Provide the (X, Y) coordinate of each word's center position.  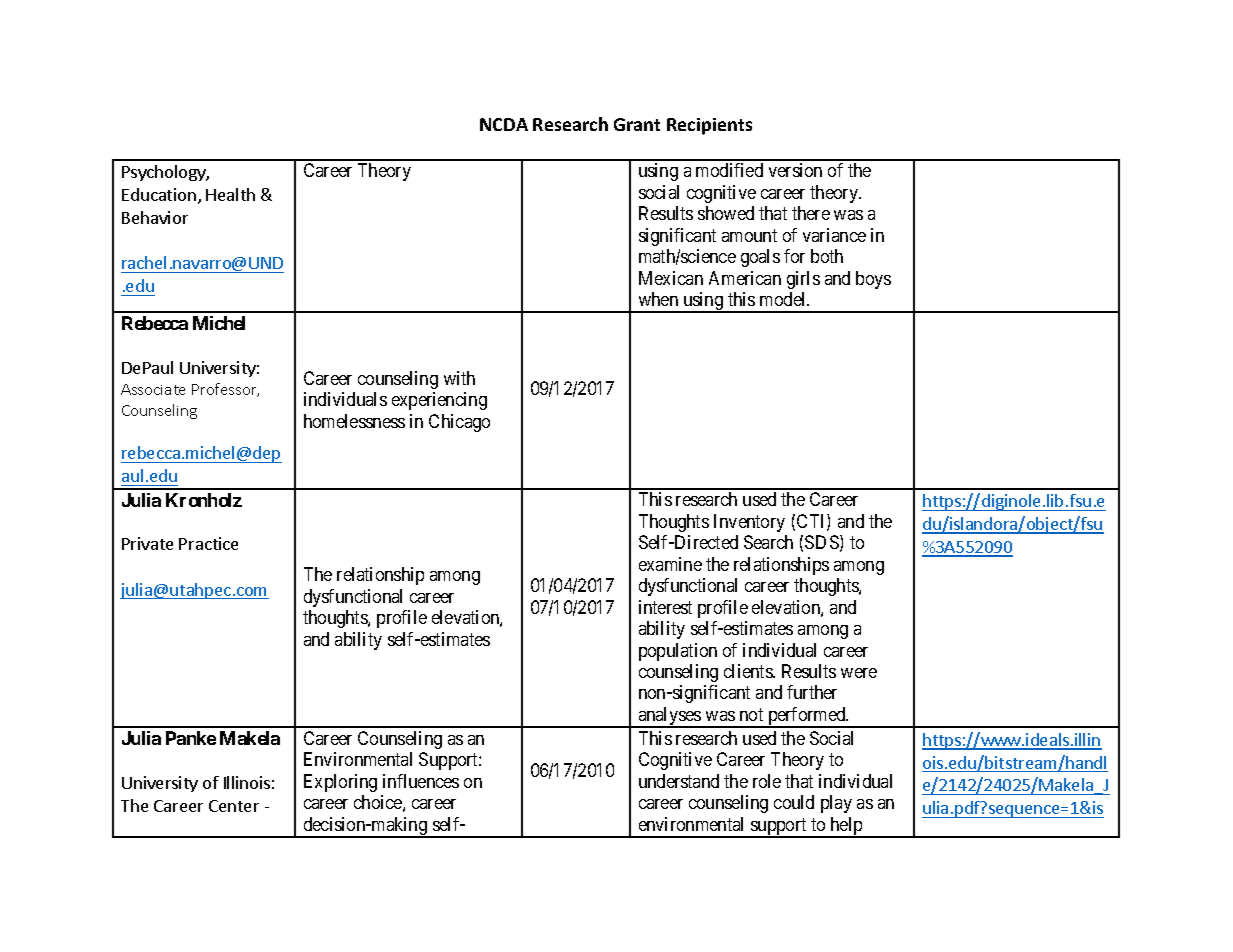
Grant (637, 124)
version (795, 170)
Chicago (459, 423)
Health (230, 194)
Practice (208, 543)
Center (234, 806)
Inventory (749, 523)
